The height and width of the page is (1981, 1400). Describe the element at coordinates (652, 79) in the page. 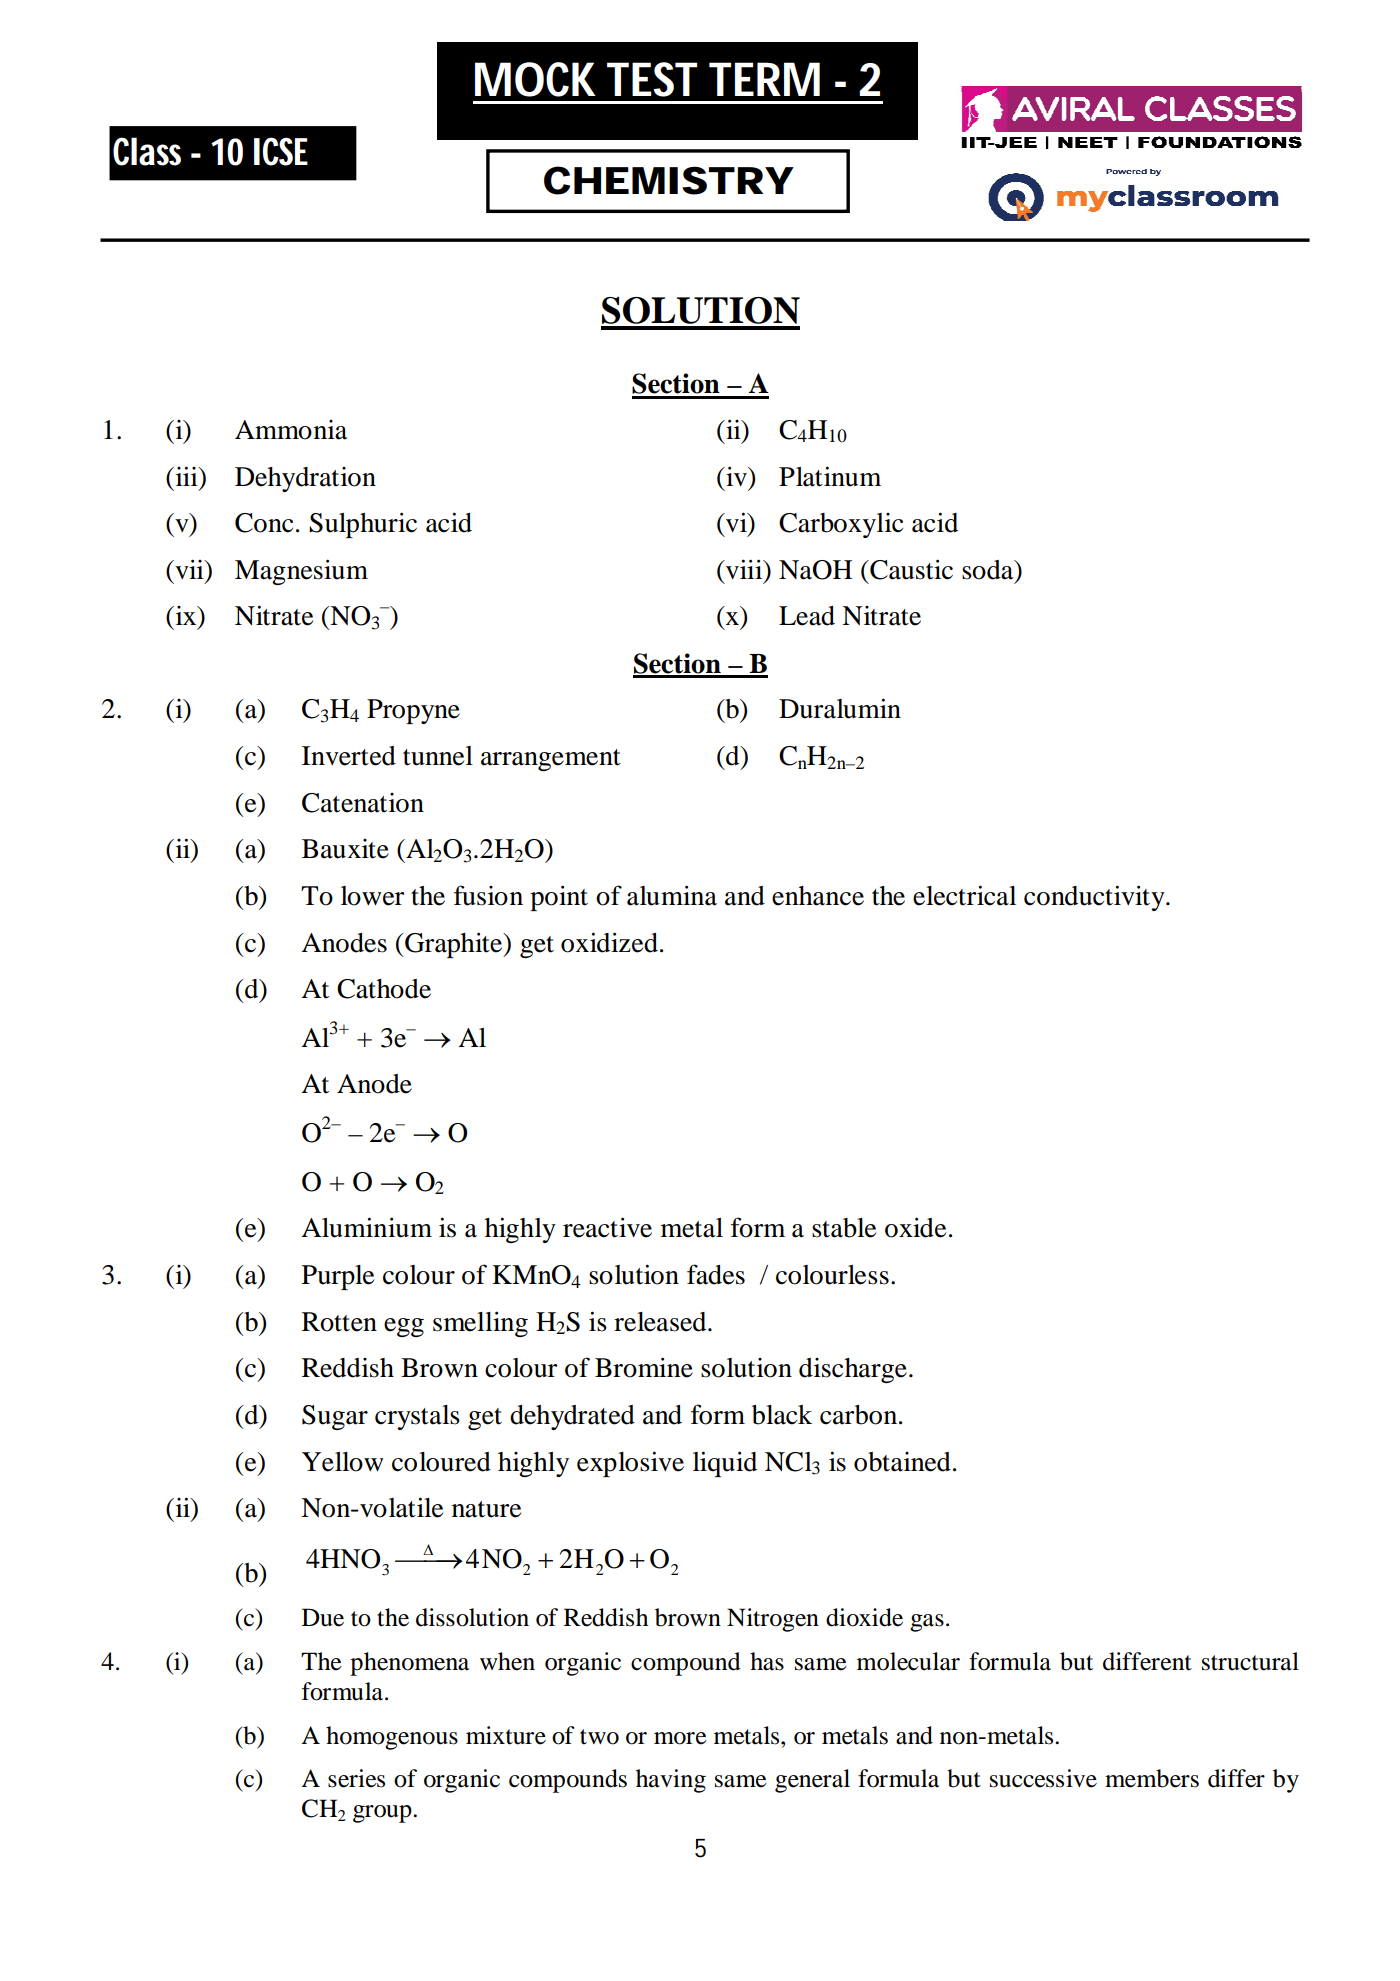

I see `TEST` at that location.
